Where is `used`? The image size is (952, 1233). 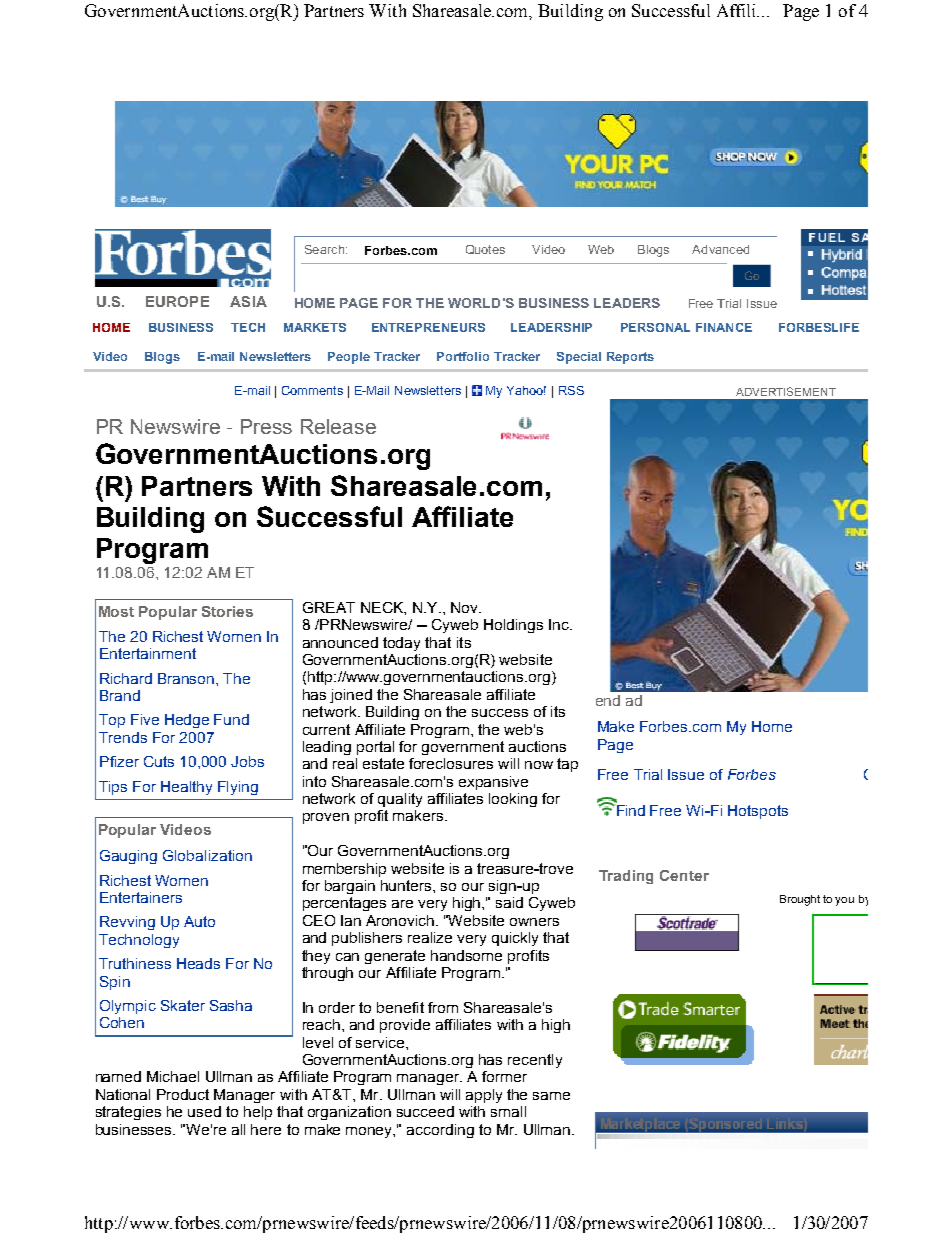
used is located at coordinates (204, 1111).
